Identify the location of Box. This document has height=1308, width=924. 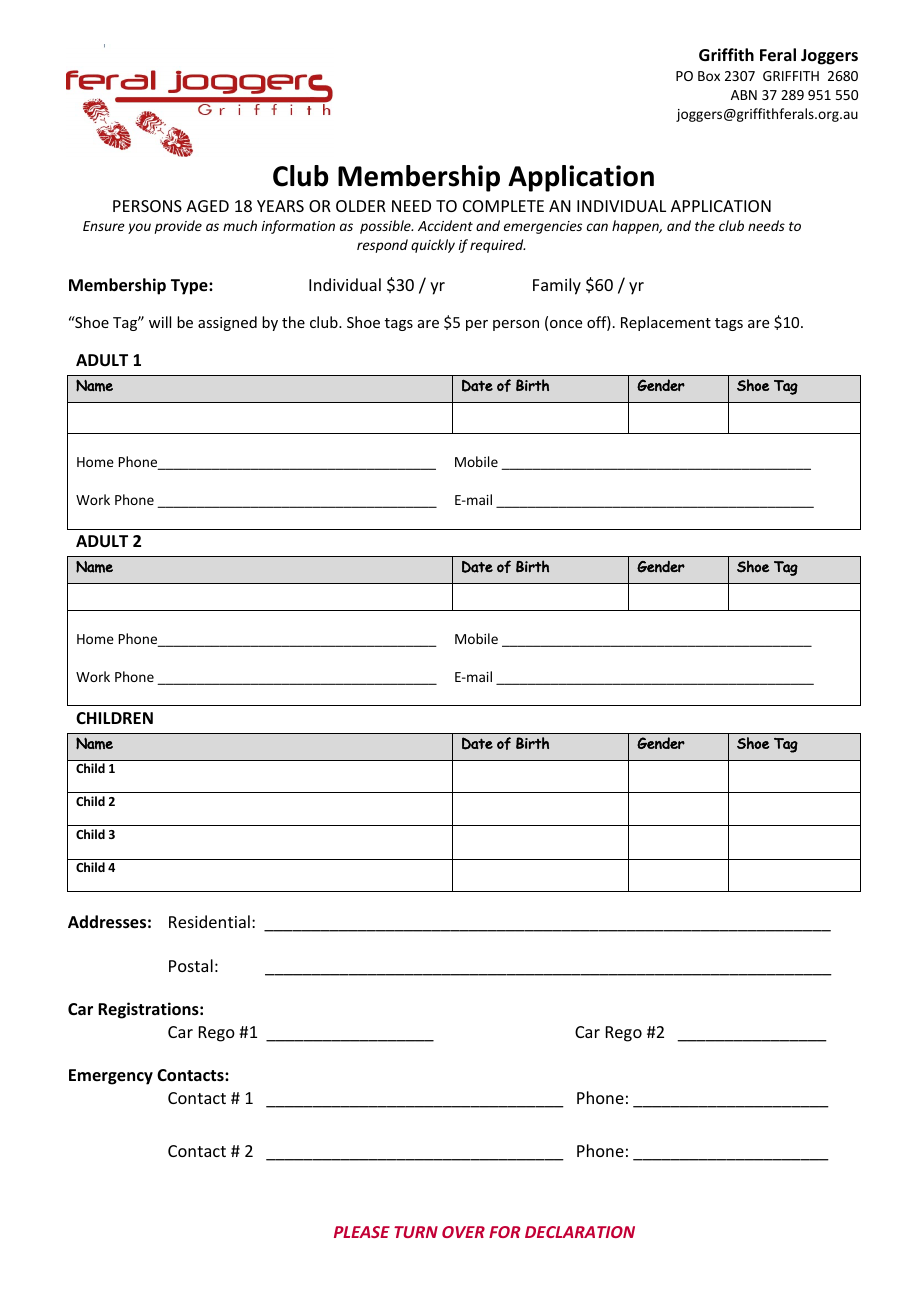
(709, 76).
